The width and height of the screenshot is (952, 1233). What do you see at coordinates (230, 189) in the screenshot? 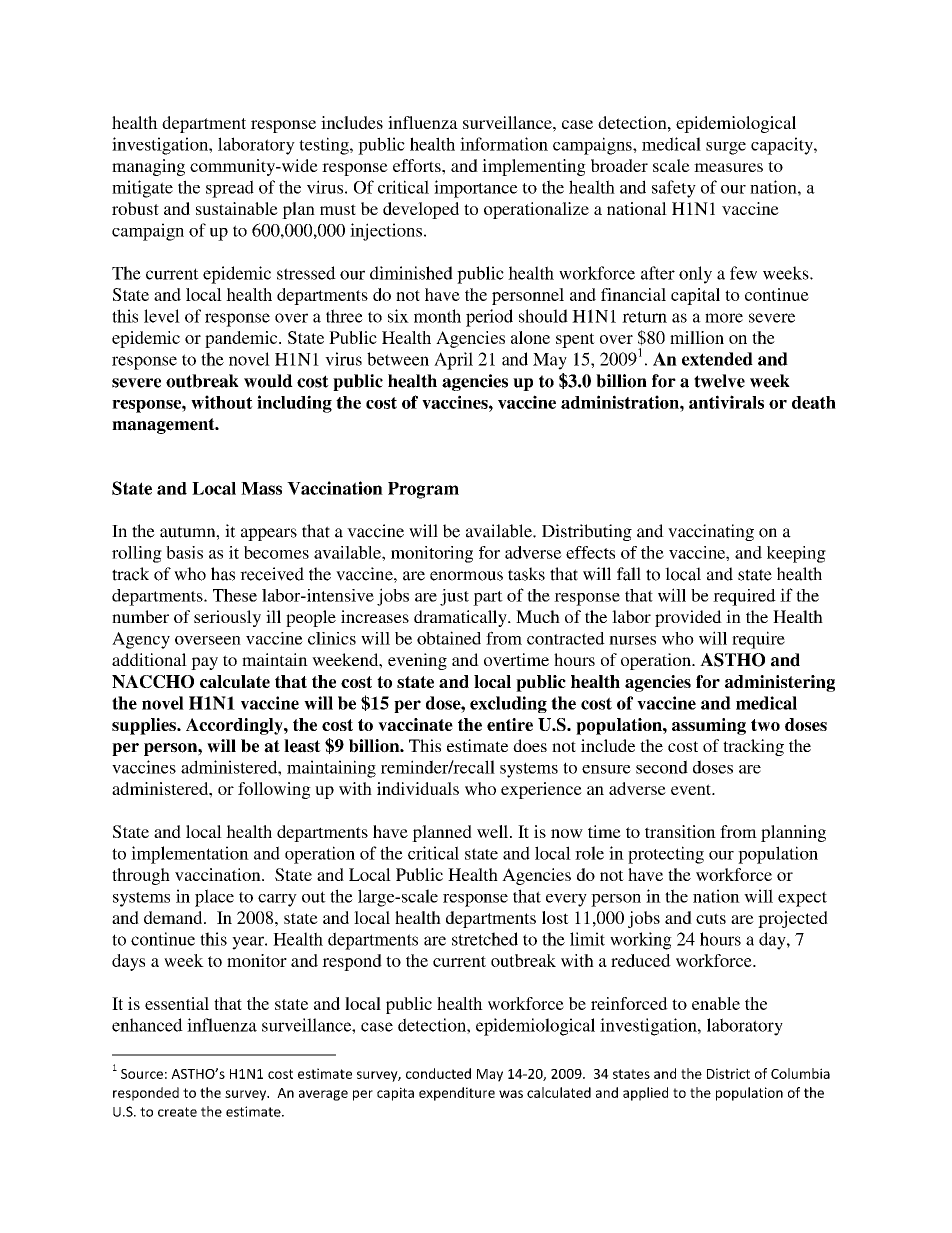
I see `spread` at bounding box center [230, 189].
